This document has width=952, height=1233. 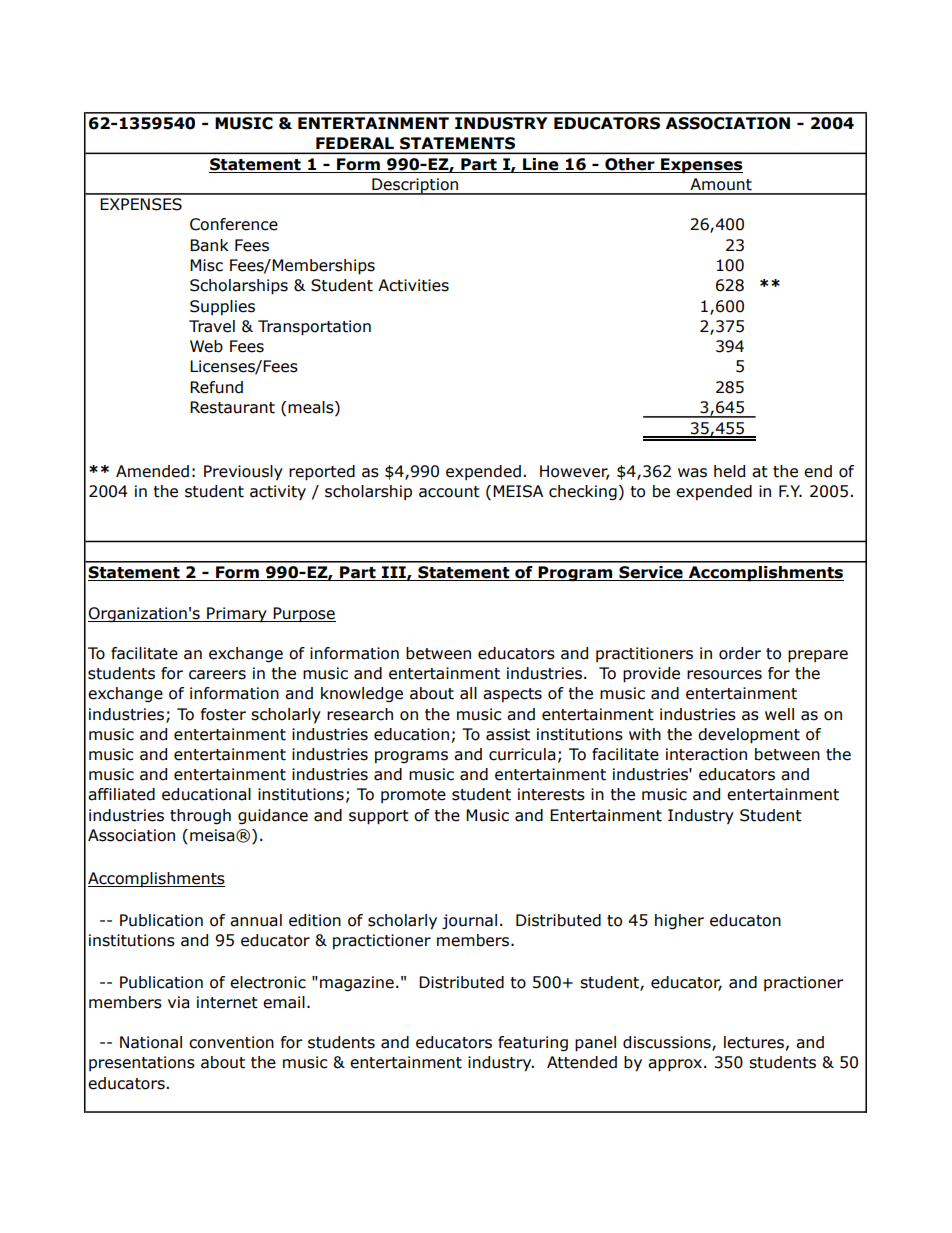 I want to click on Activities, so click(x=413, y=285).
